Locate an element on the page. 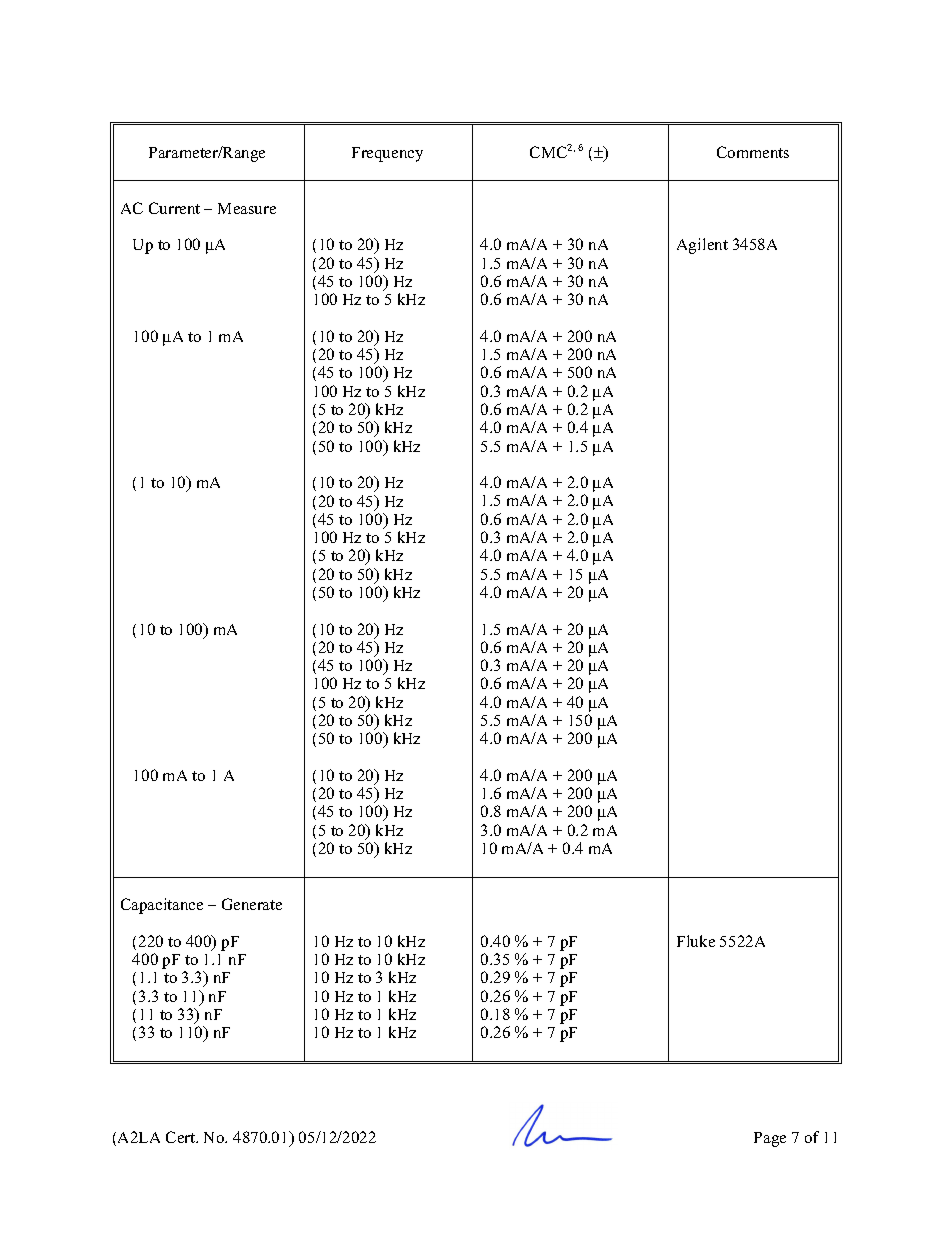 The height and width of the image is (1233, 952). Current is located at coordinates (174, 208).
